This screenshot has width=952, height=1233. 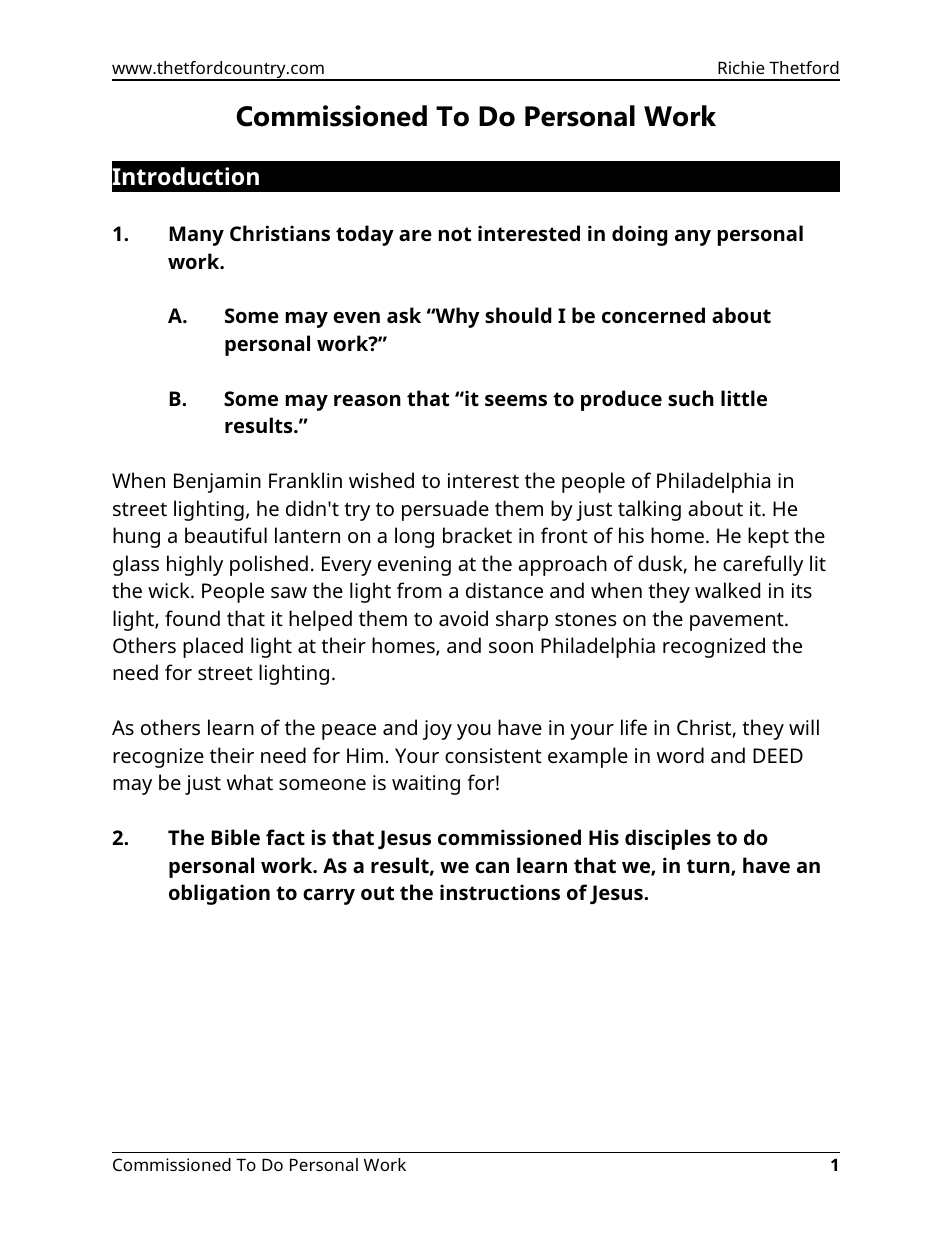 I want to click on Many, so click(x=197, y=236).
